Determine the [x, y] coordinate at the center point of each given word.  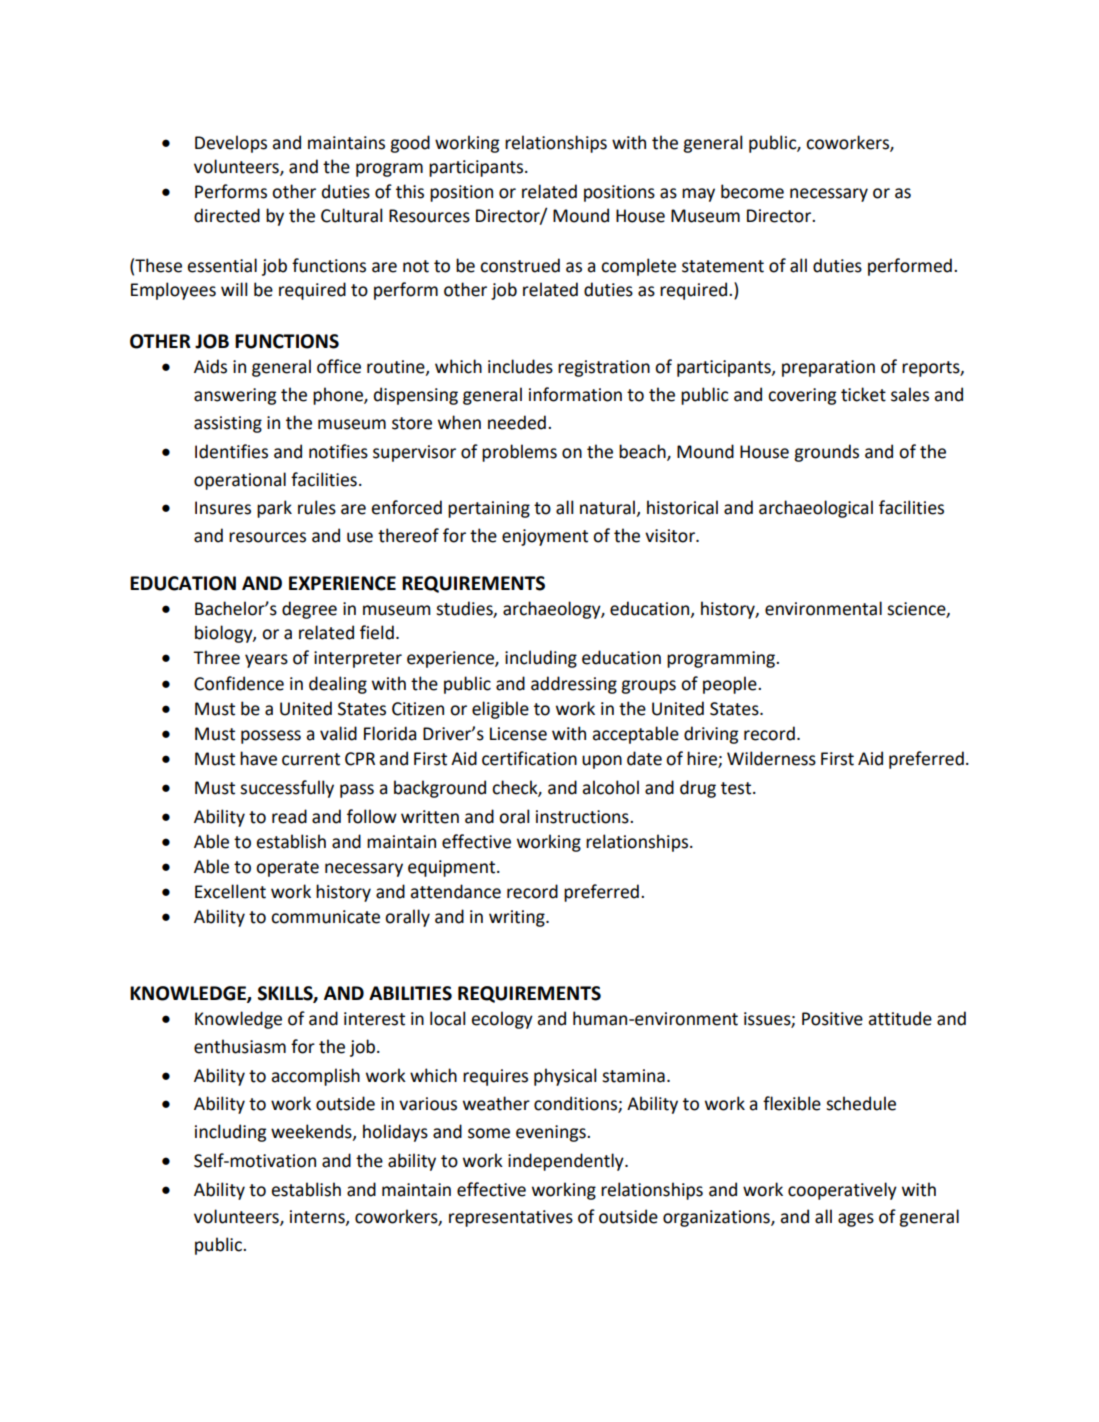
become [752, 191]
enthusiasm [240, 1046]
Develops [231, 144]
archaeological [816, 509]
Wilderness [771, 758]
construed [520, 265]
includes [520, 366]
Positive [832, 1019]
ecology [502, 1020]
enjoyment [545, 537]
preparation [828, 368]
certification [529, 758]
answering [235, 396]
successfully [287, 789]
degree [309, 610]
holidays [395, 1133]
